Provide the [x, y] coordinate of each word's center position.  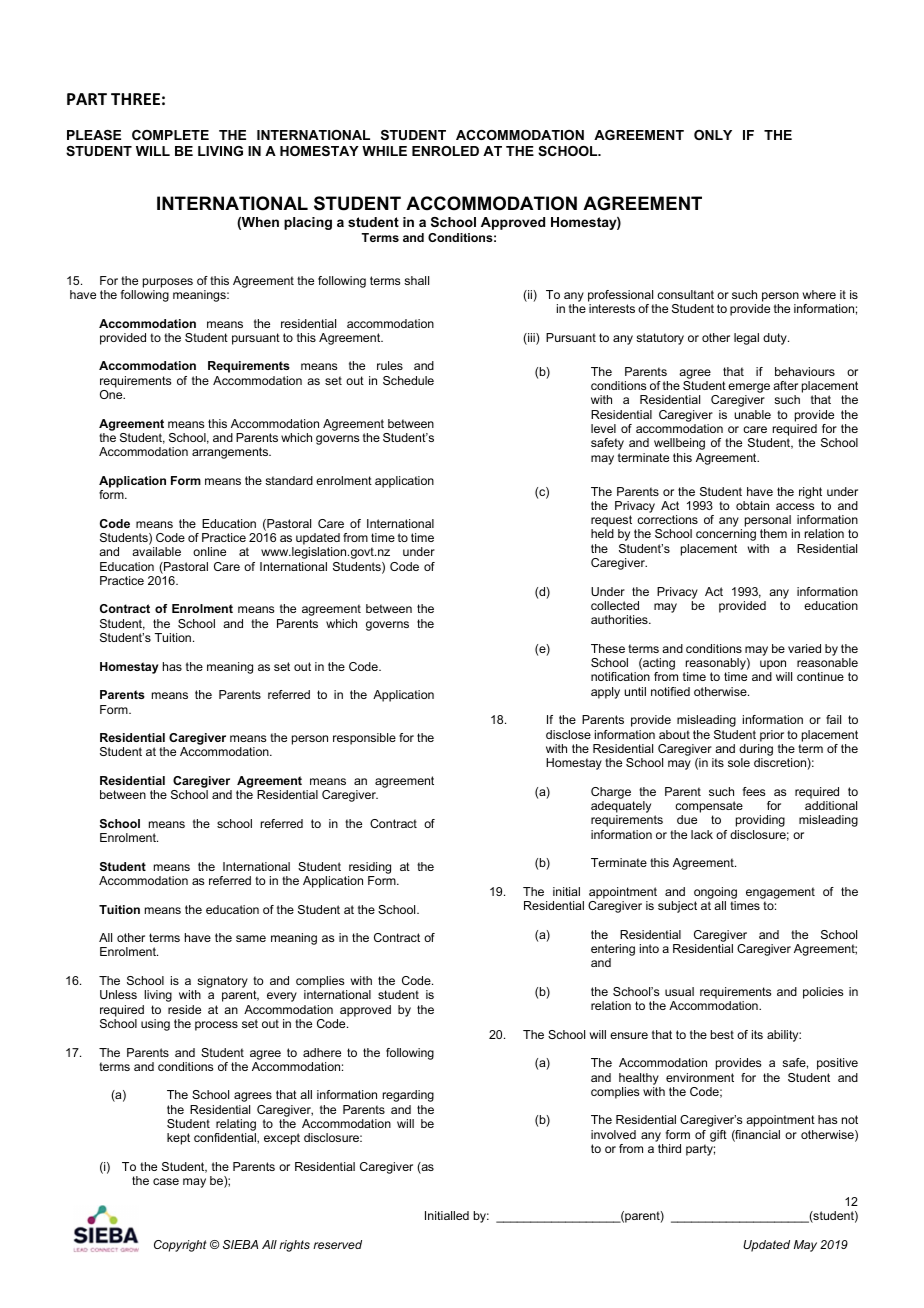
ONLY [713, 135]
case [166, 1181]
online [209, 551]
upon [774, 666]
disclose [568, 734]
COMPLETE [170, 135]
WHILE [384, 151]
